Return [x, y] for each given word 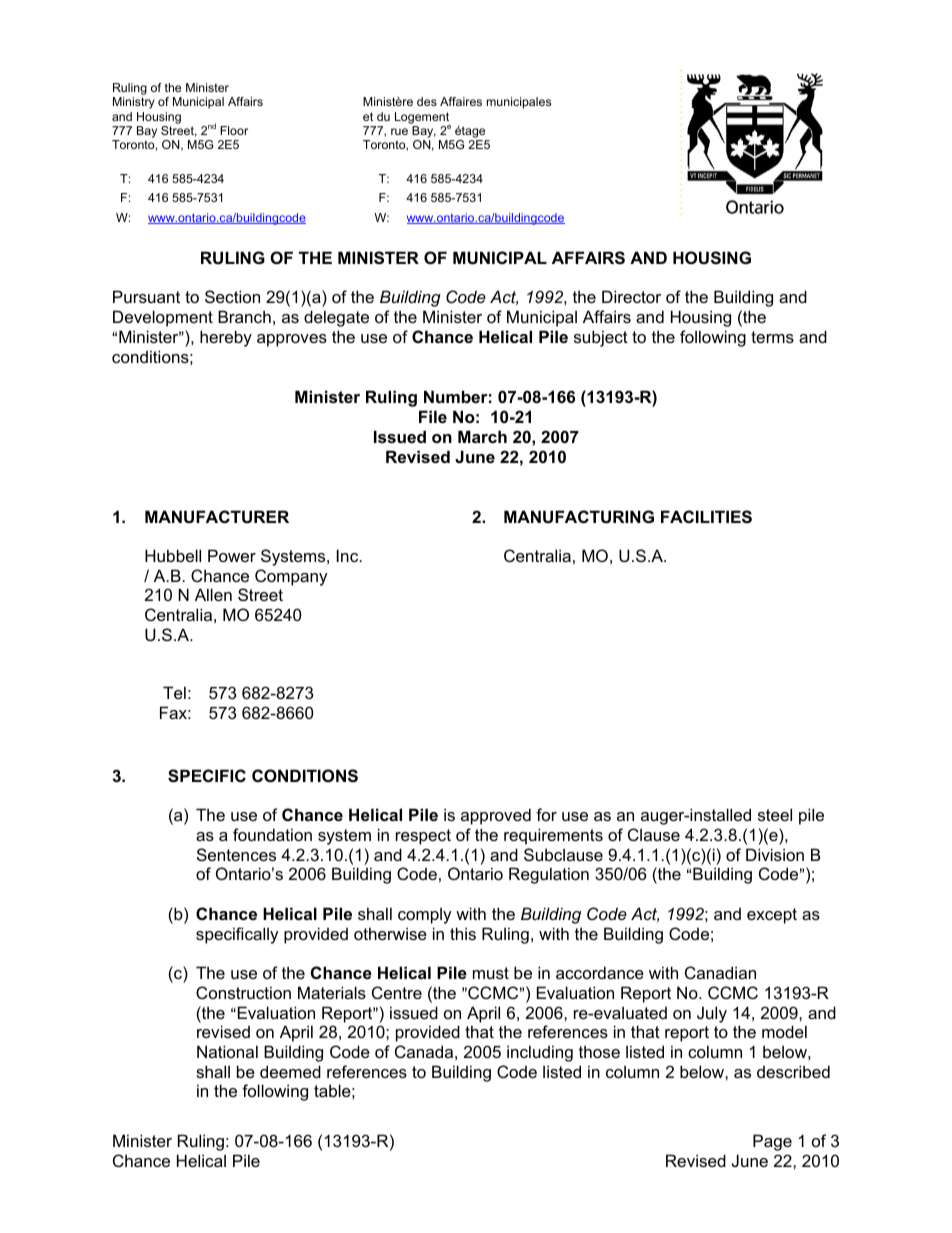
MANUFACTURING [579, 516]
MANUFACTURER [217, 516]
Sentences [236, 854]
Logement [423, 119]
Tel [174, 692]
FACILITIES [706, 517]
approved [496, 816]
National [227, 1051]
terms [772, 337]
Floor [234, 130]
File [433, 416]
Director [631, 296]
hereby [226, 338]
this [463, 933]
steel [775, 814]
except [772, 916]
